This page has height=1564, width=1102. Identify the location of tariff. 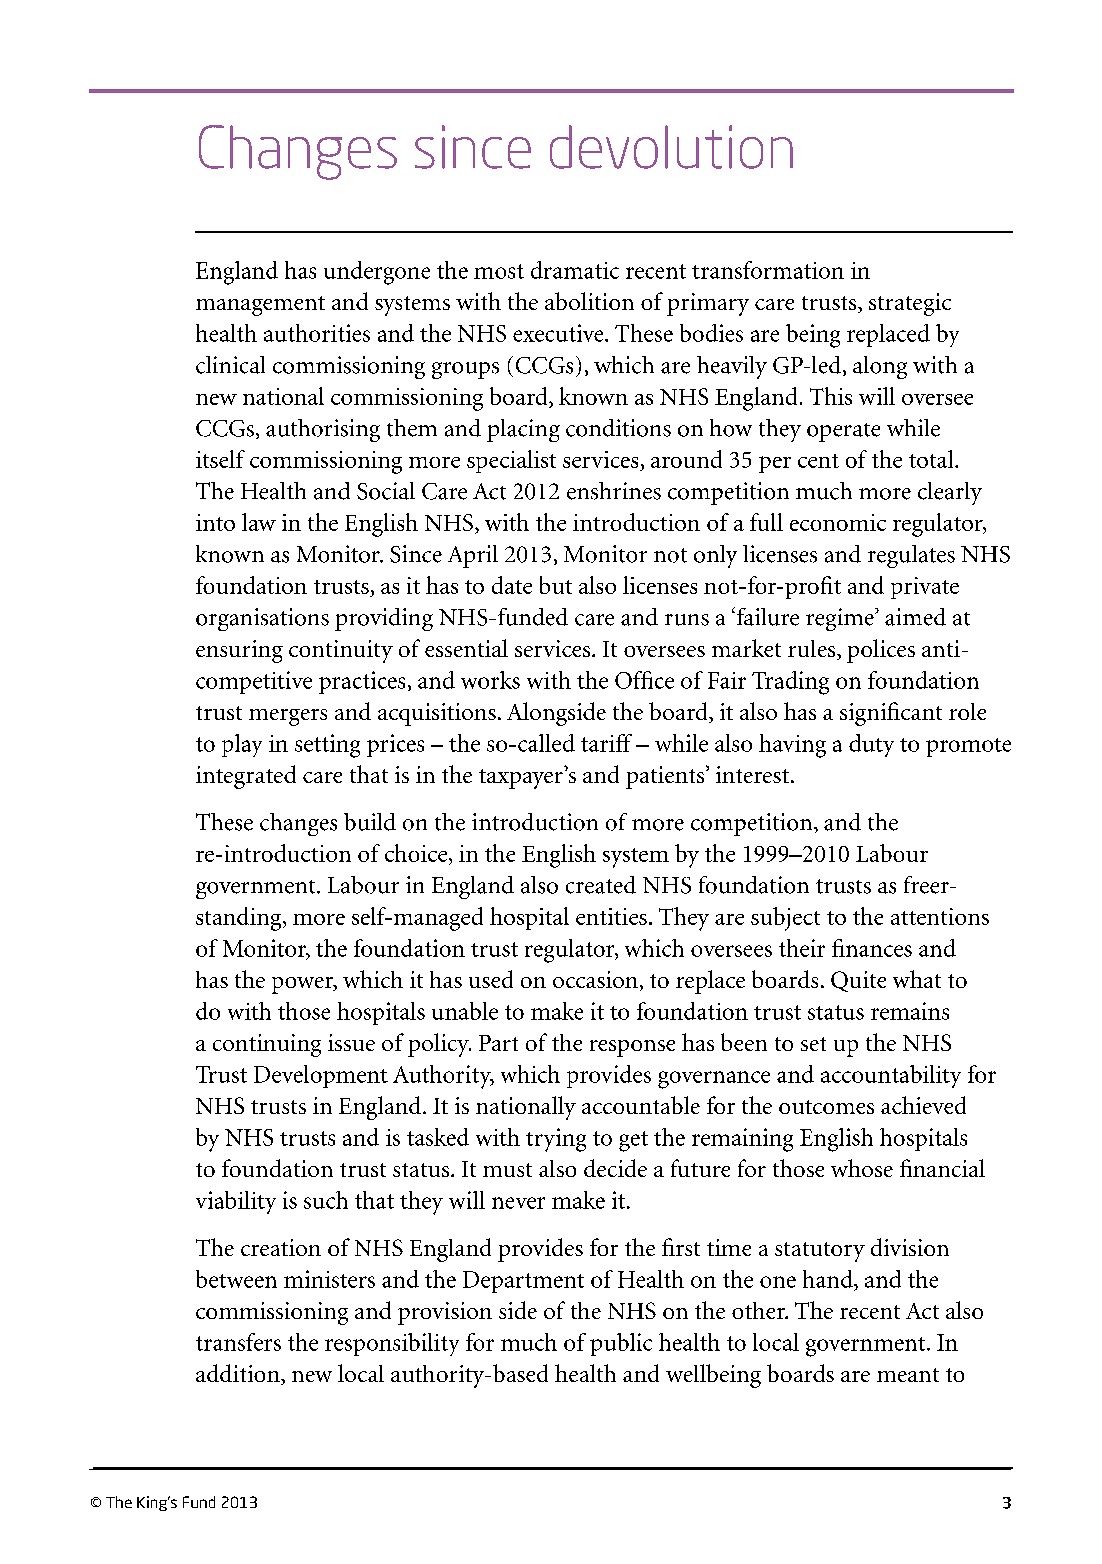
(606, 743).
